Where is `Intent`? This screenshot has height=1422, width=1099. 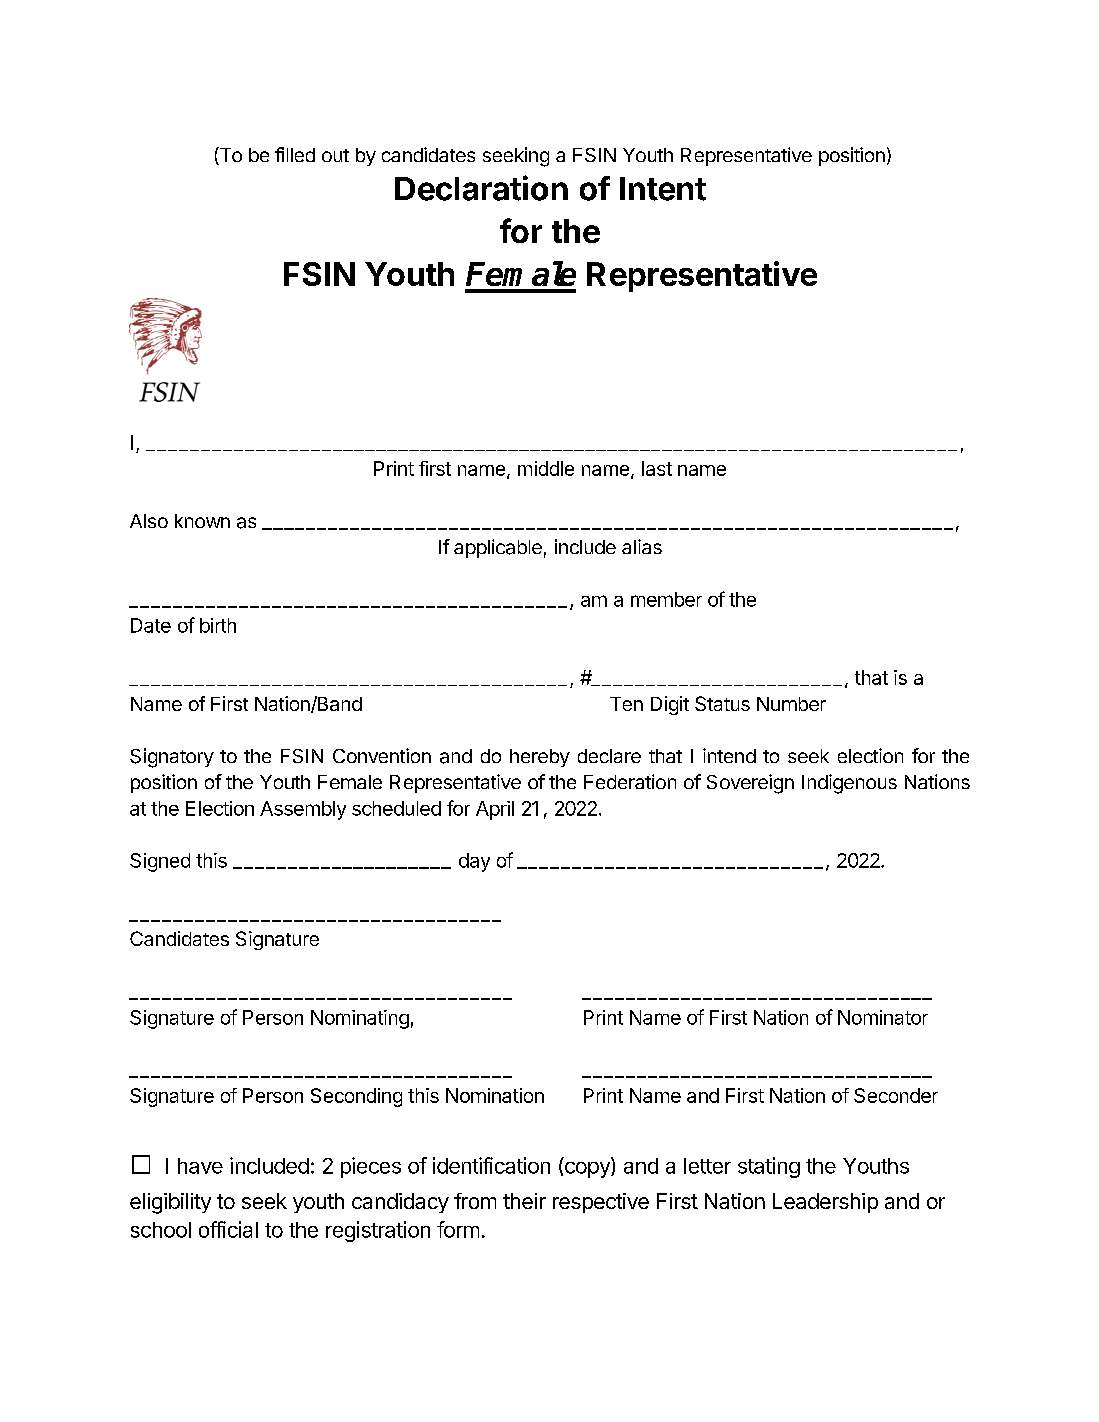
Intent is located at coordinates (663, 189).
